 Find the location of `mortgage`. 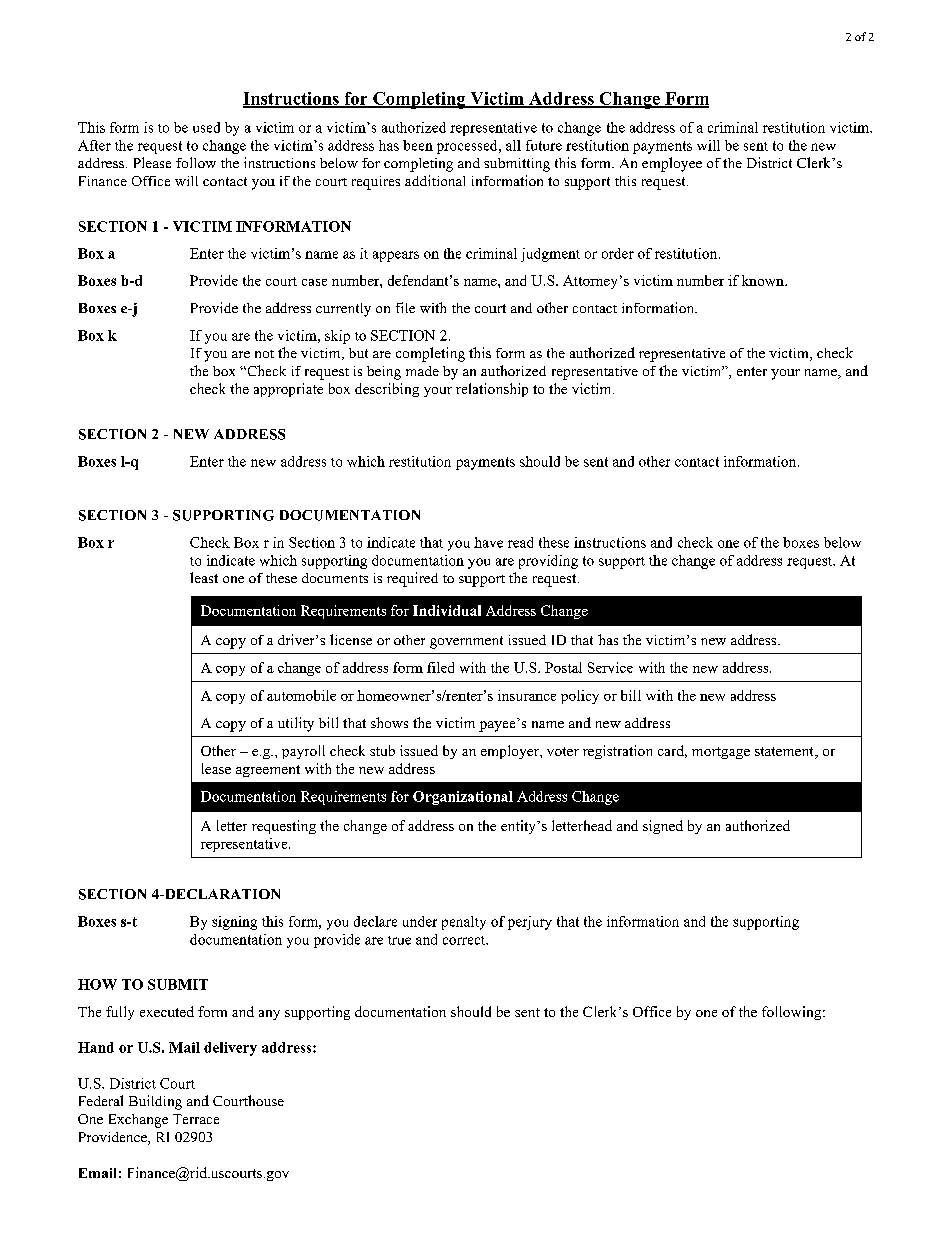

mortgage is located at coordinates (721, 753).
